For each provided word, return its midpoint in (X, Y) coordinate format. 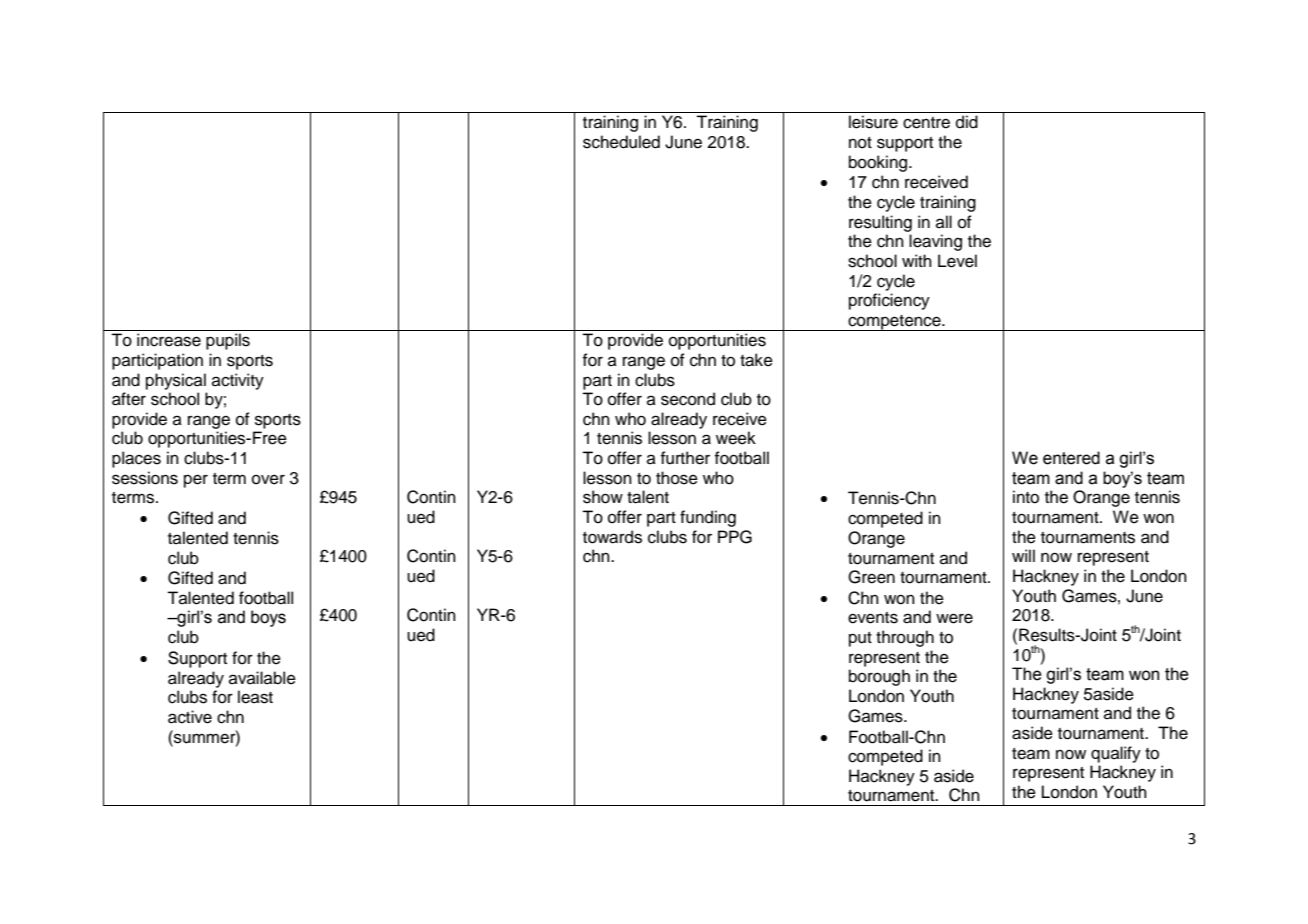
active (190, 717)
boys (268, 618)
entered (1071, 458)
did (967, 122)
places (136, 459)
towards (612, 537)
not (860, 143)
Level (957, 261)
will (1023, 555)
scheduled (621, 142)
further (685, 458)
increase (169, 340)
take (756, 360)
